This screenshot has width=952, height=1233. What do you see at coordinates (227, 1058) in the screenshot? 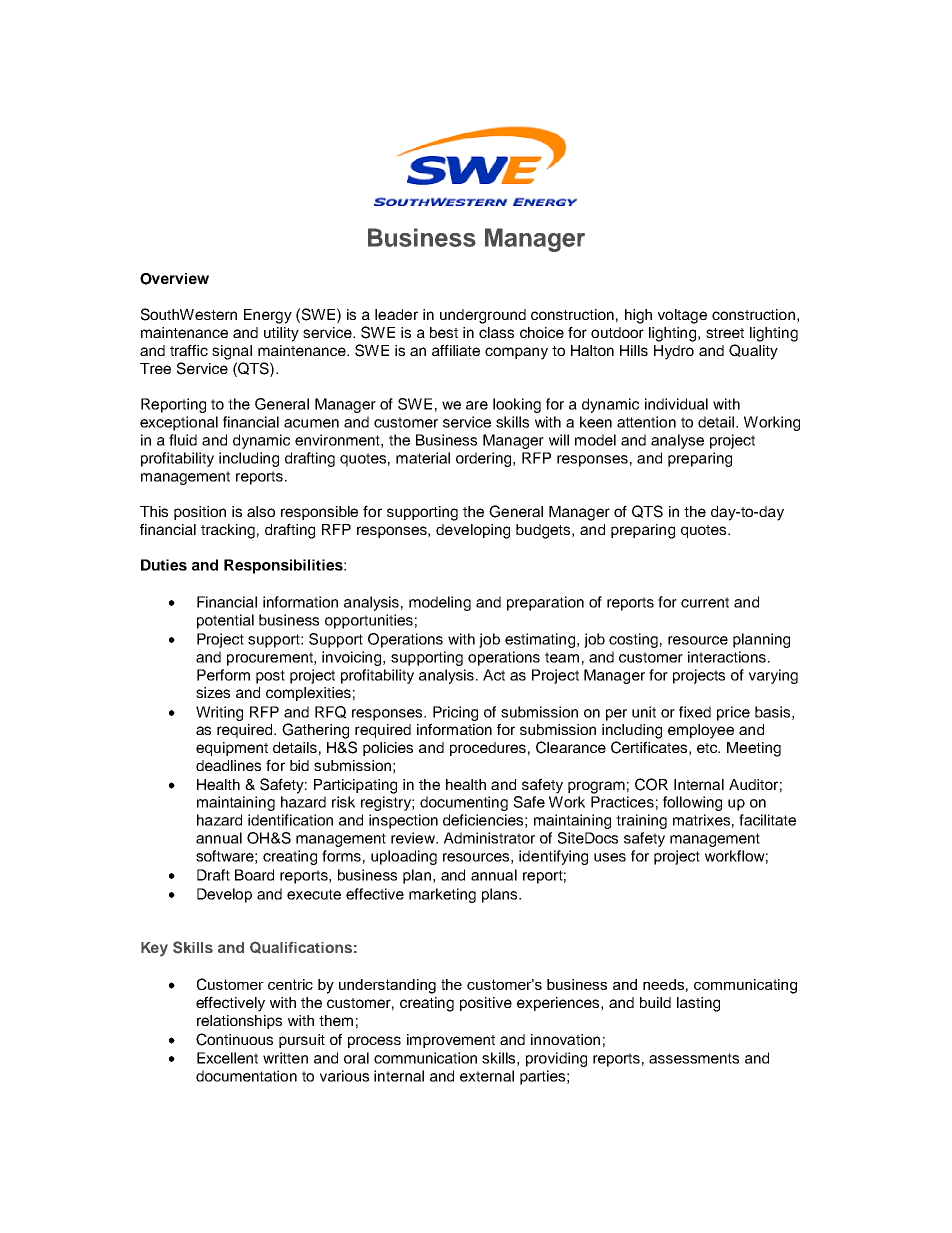
I see `Excellent` at bounding box center [227, 1058].
